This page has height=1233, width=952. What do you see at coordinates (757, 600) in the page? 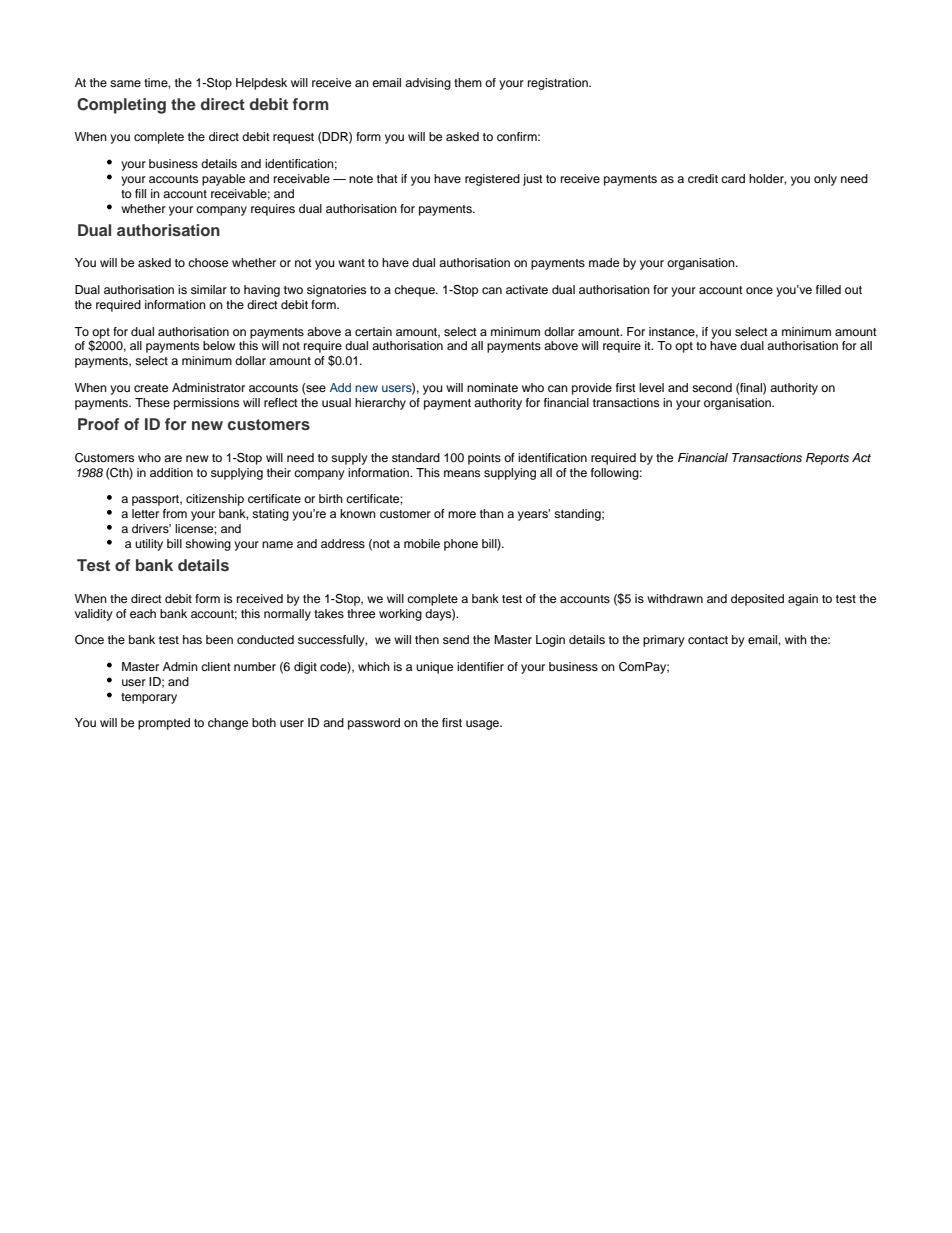
I see `deposited` at bounding box center [757, 600].
